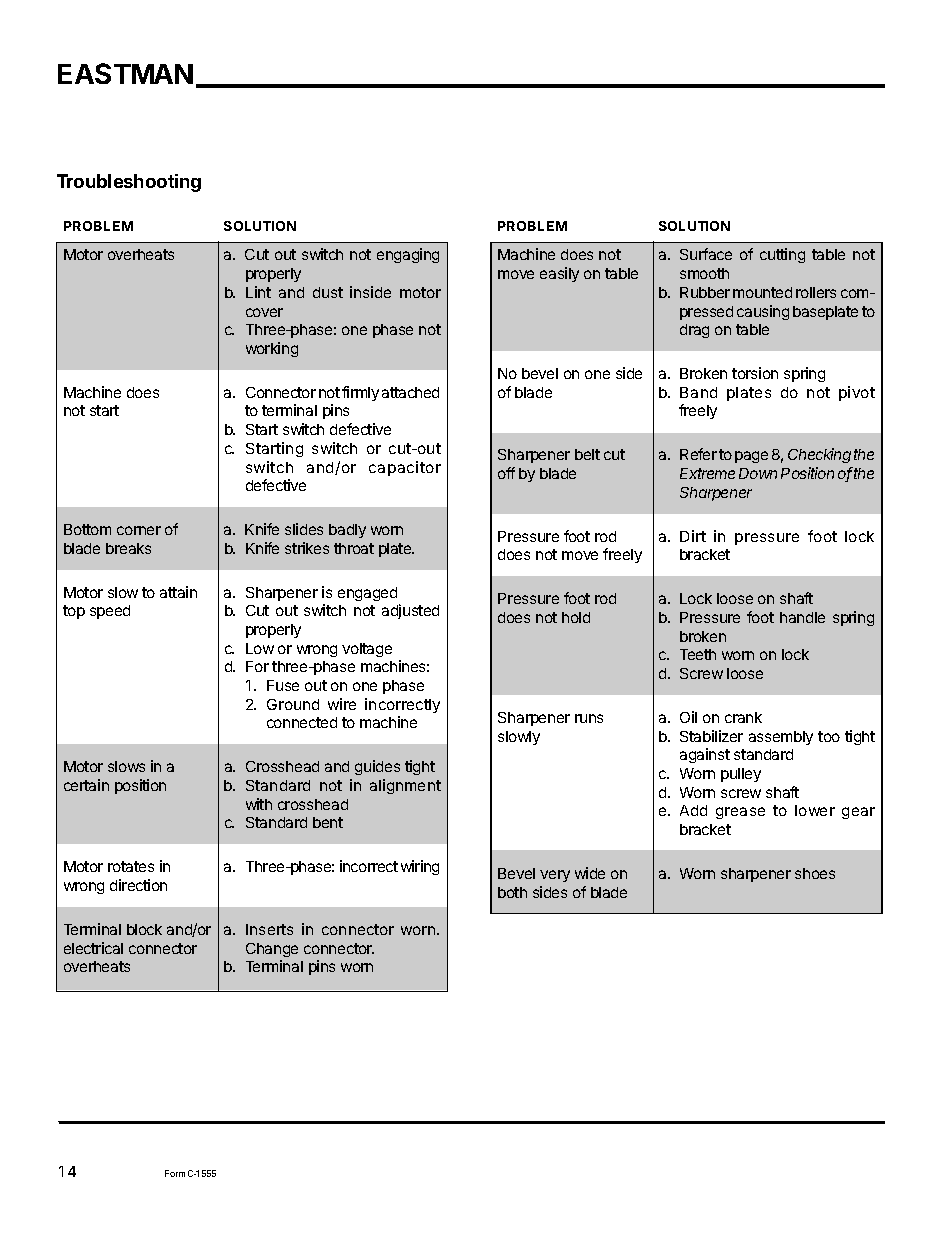  What do you see at coordinates (408, 255) in the image?
I see `engaging` at bounding box center [408, 255].
